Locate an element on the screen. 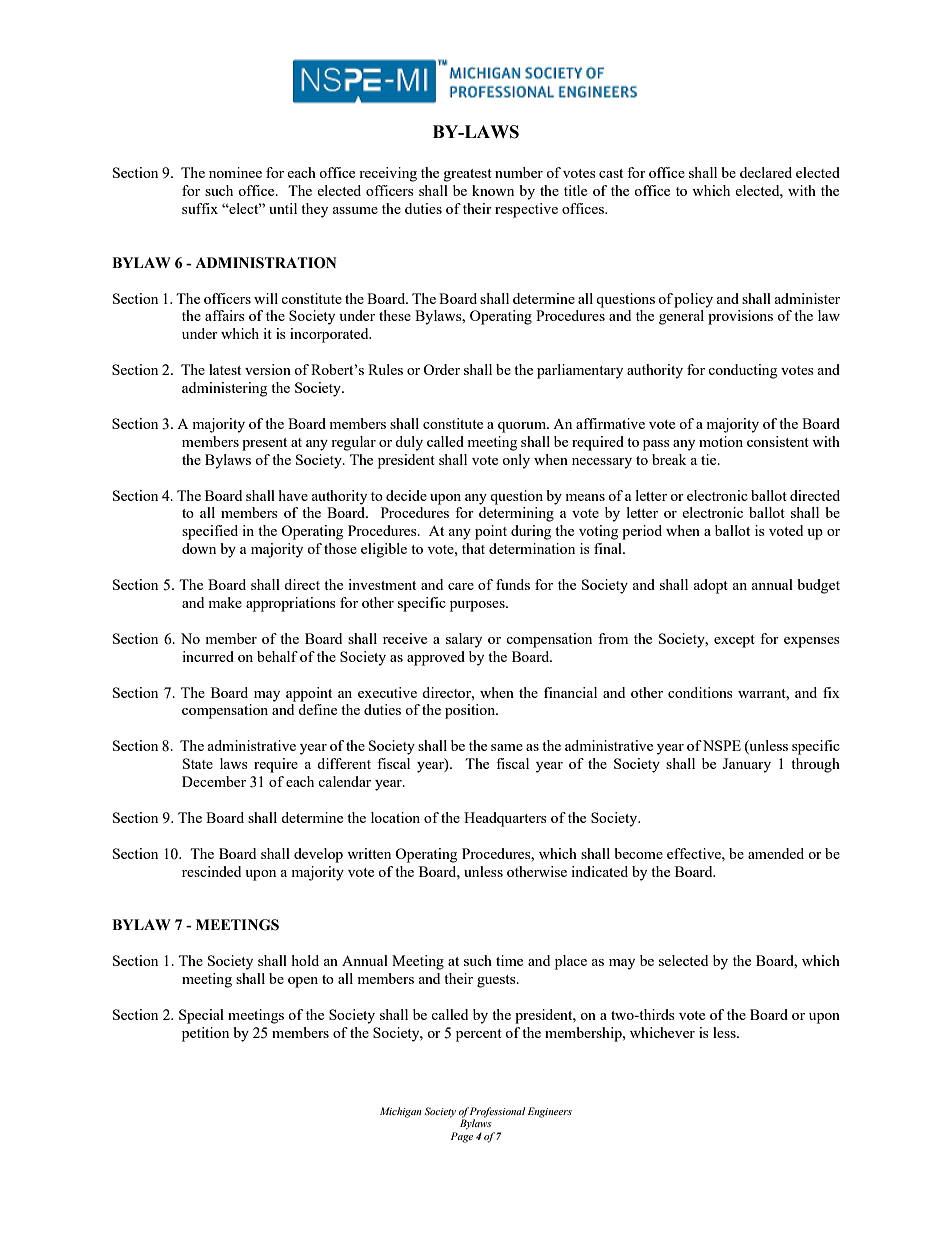 The height and width of the screenshot is (1233, 952). amended is located at coordinates (776, 853).
